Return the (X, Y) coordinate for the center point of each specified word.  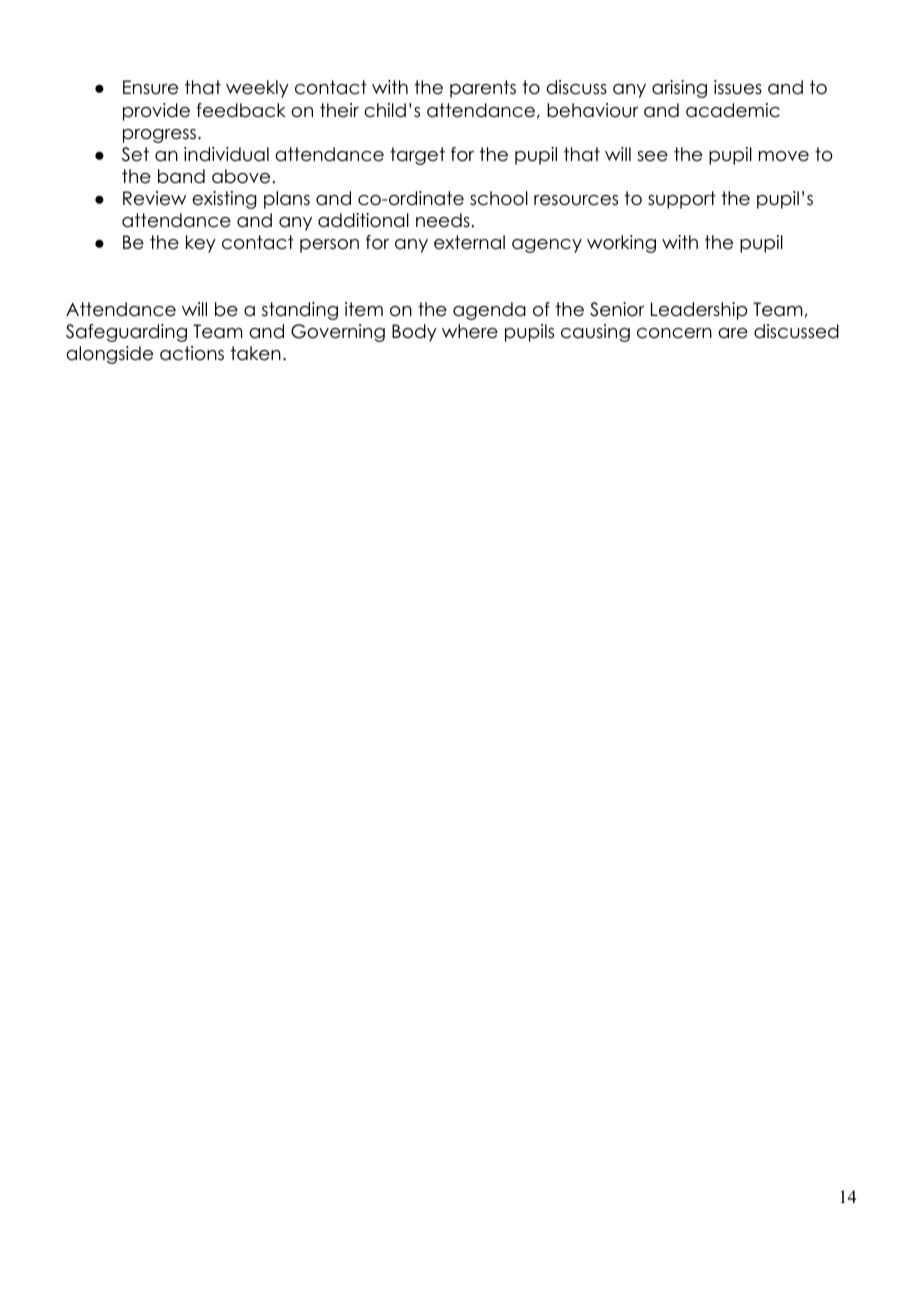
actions (192, 353)
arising (679, 89)
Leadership (699, 311)
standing (300, 311)
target (417, 156)
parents (483, 89)
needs (443, 220)
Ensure (150, 87)
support (682, 200)
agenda (489, 311)
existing (224, 200)
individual (226, 154)
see (652, 156)
